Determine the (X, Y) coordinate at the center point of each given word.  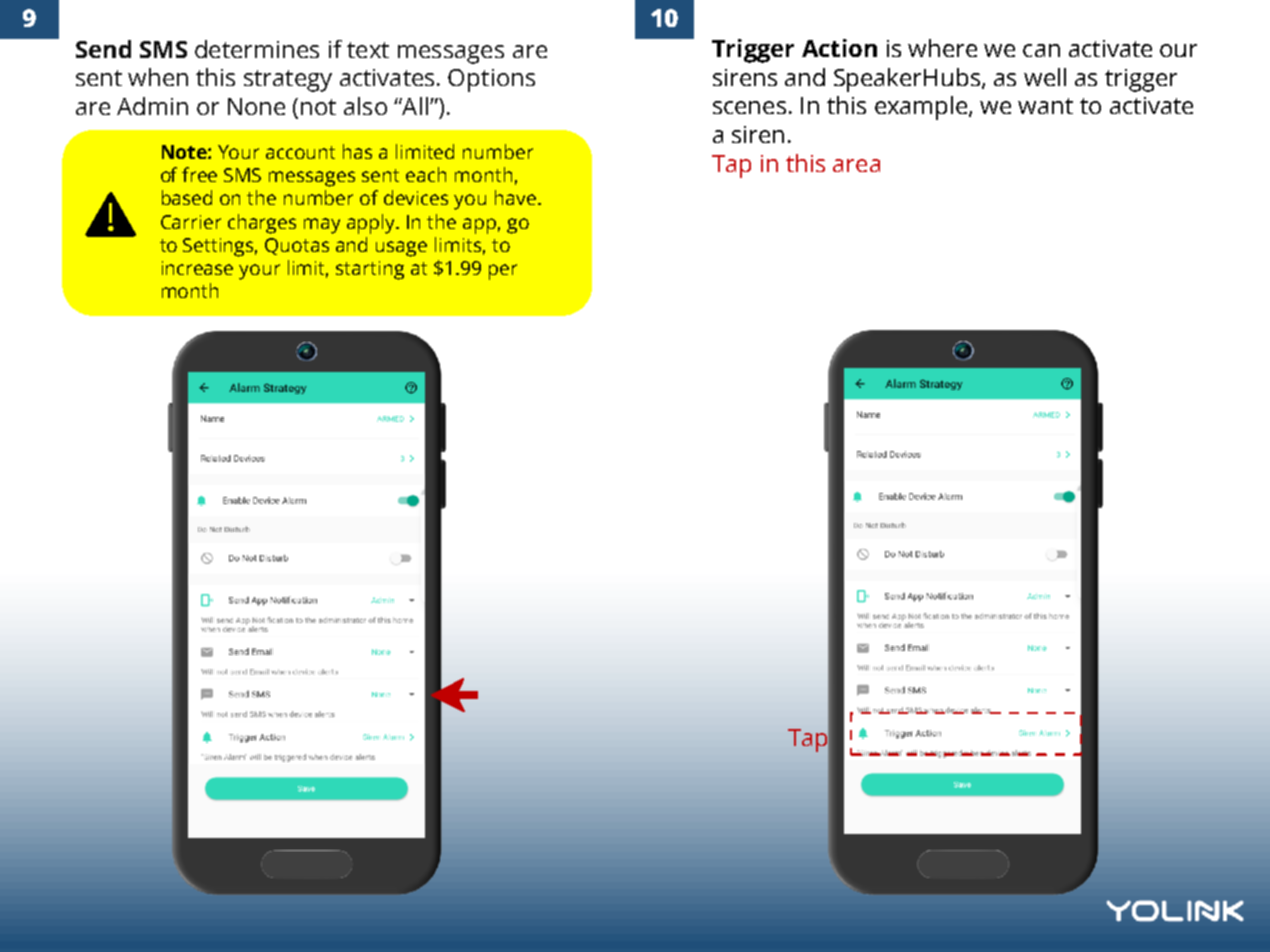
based (187, 197)
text (368, 50)
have (515, 197)
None (256, 106)
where (942, 48)
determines (257, 49)
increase (197, 268)
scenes (749, 107)
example (922, 108)
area (856, 165)
